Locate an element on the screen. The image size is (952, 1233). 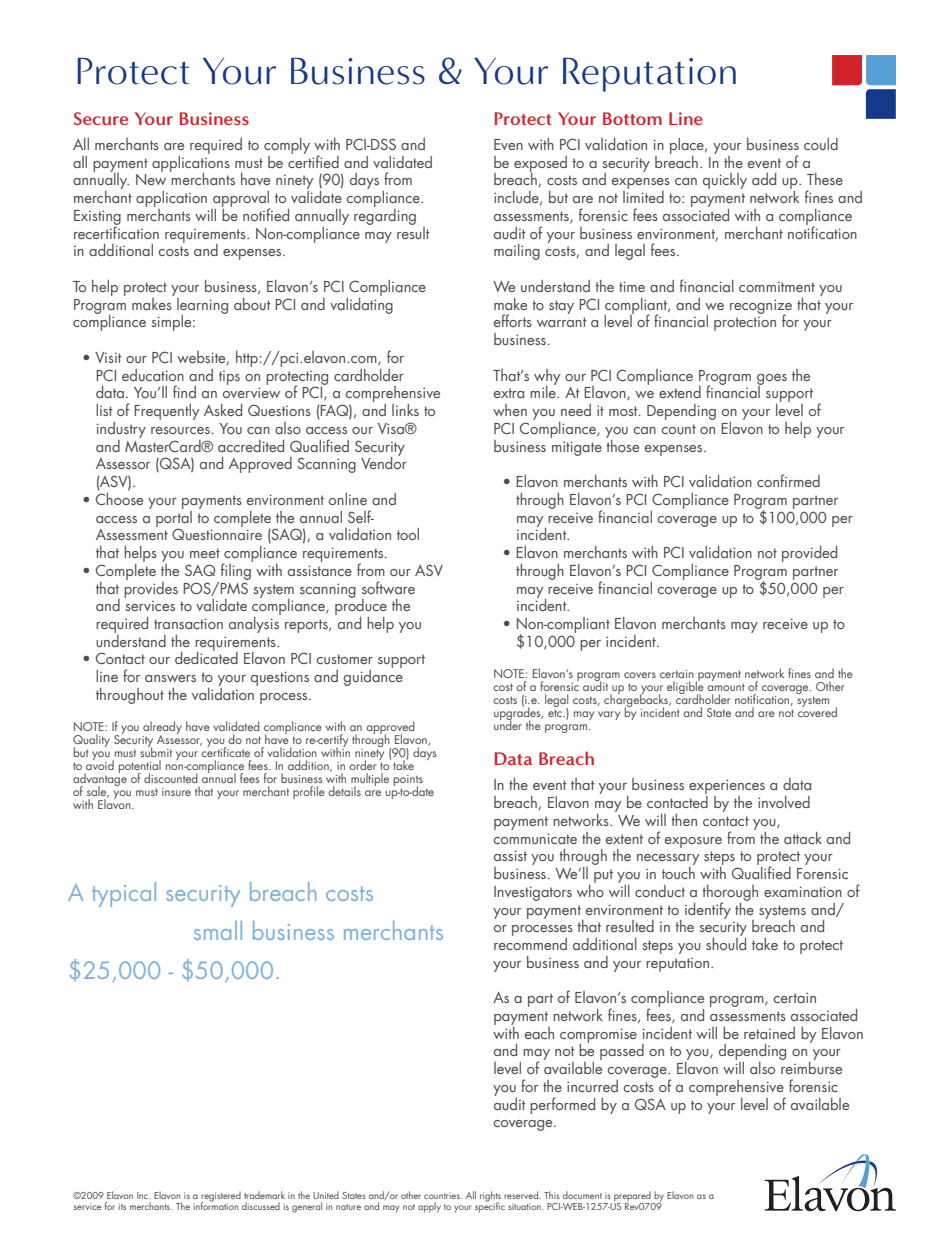
New is located at coordinates (151, 178).
